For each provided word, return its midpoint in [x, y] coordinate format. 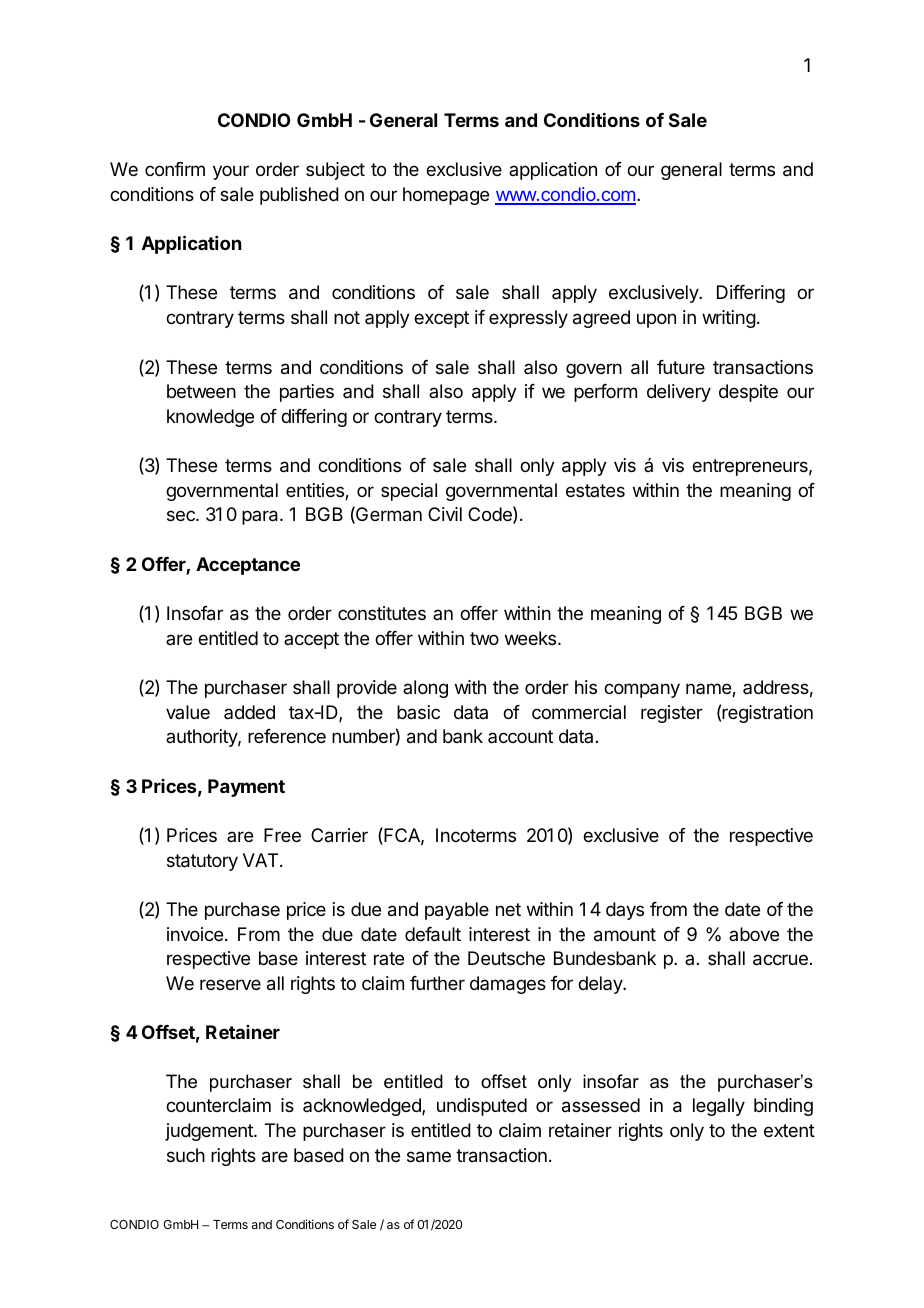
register [672, 714]
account [520, 736]
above [754, 934]
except [441, 319]
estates [595, 490]
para [261, 517]
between [201, 391]
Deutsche [506, 958]
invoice [195, 934]
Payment [246, 788]
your [231, 172]
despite [748, 393]
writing [729, 319]
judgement [210, 1132]
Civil [445, 514]
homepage [446, 196]
